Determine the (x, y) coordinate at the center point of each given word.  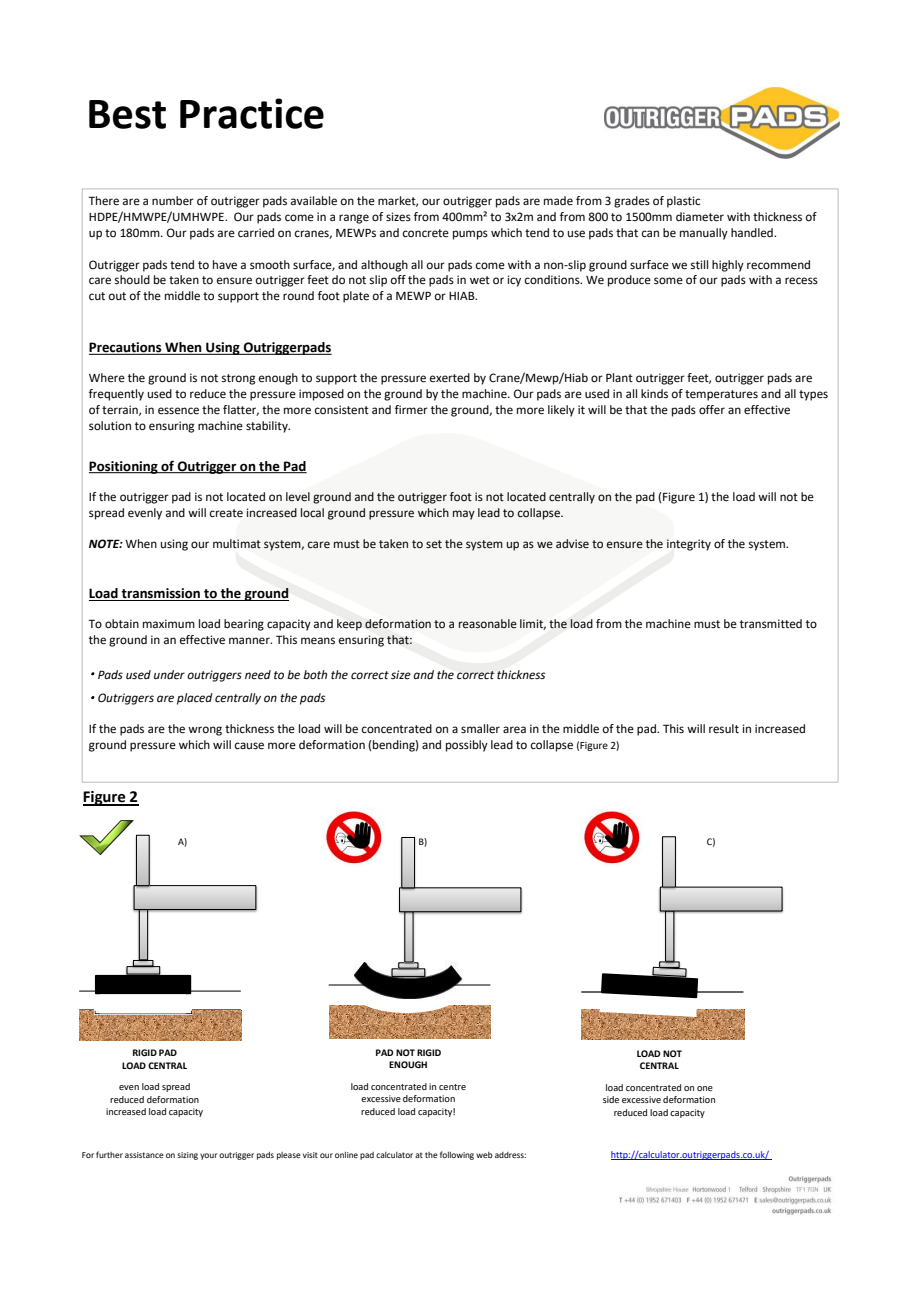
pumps (470, 235)
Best (127, 114)
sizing (187, 1156)
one (705, 1088)
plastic (683, 202)
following (457, 1155)
